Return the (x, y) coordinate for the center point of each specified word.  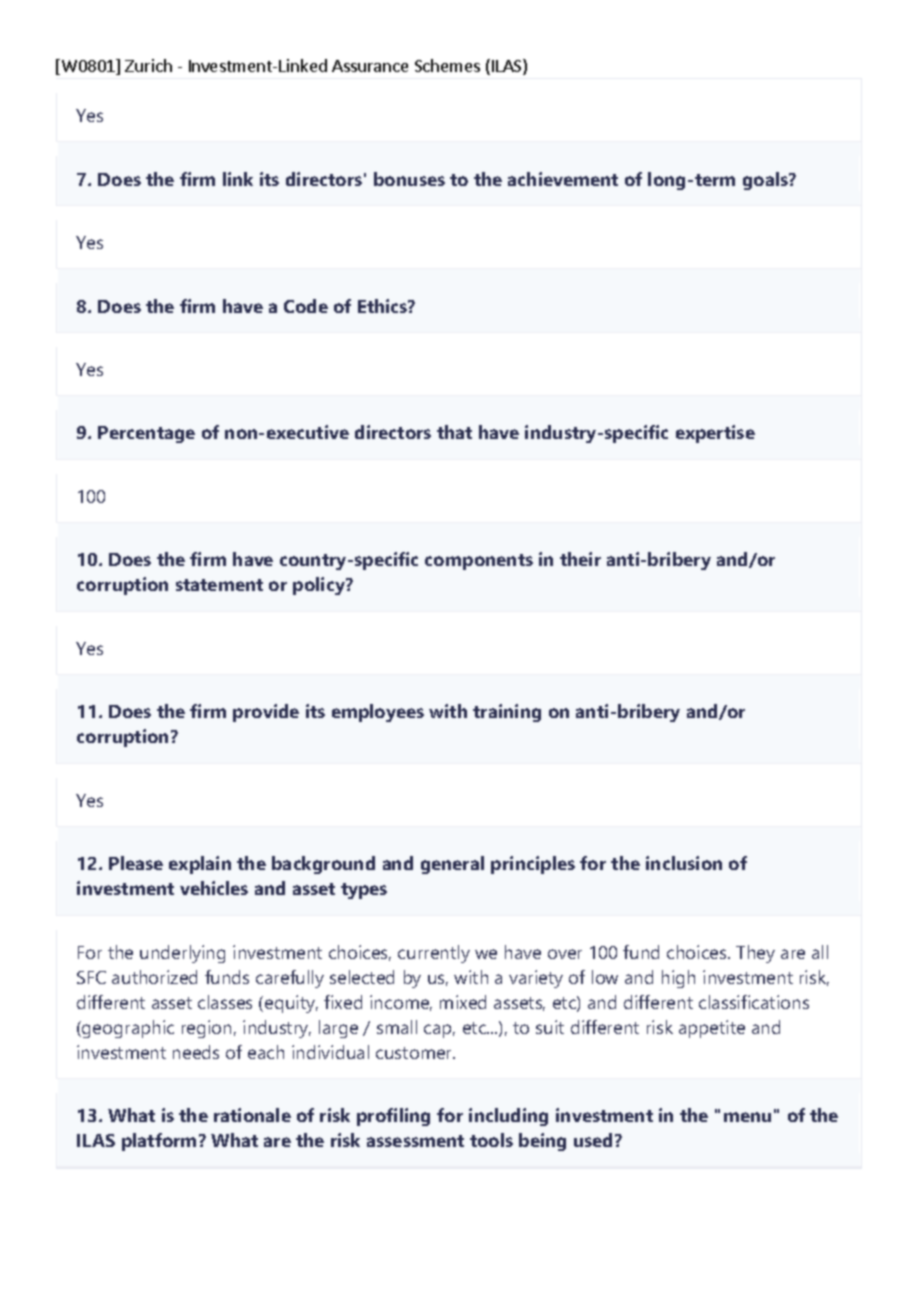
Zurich (148, 65)
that (454, 432)
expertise (715, 434)
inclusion (684, 863)
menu (747, 1117)
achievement (563, 179)
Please (136, 863)
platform (159, 1142)
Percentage (146, 434)
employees (378, 713)
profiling (393, 1117)
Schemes (447, 65)
